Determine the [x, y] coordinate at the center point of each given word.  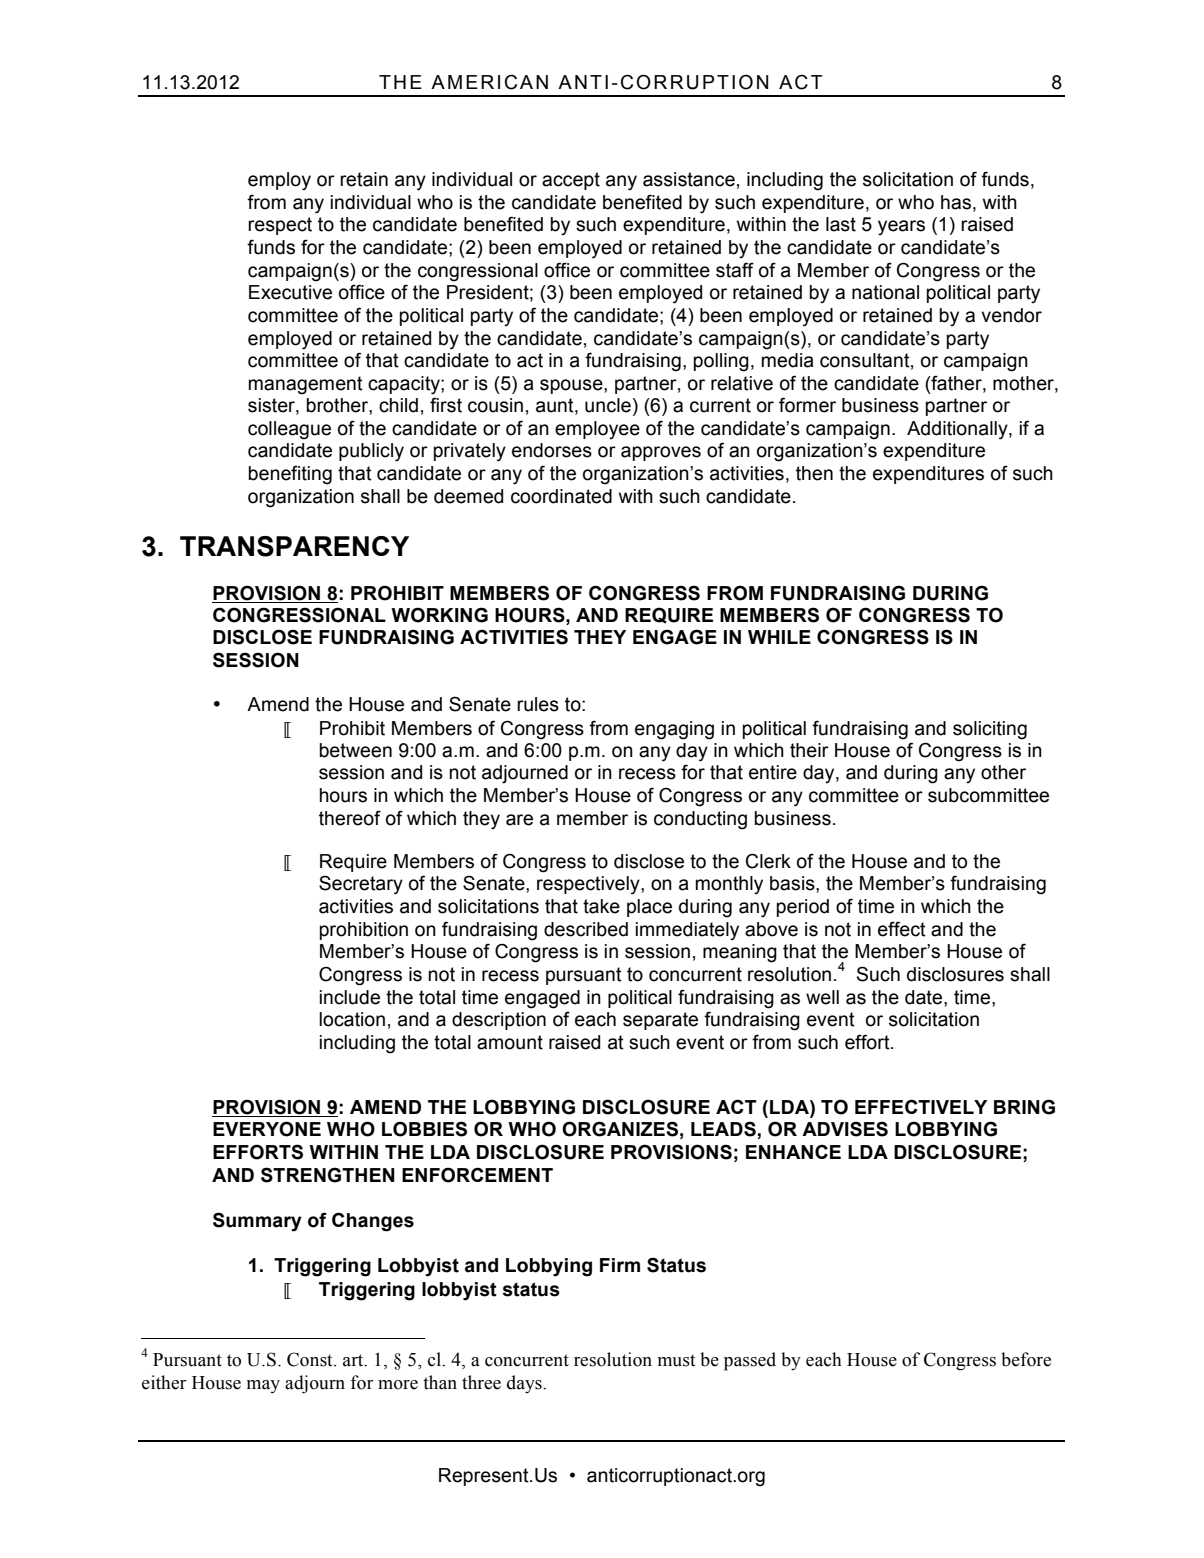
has [956, 202]
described [586, 929]
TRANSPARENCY [294, 546]
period [803, 908]
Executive [290, 292]
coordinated [561, 496]
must [676, 1360]
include [350, 997]
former [807, 405]
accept [571, 181]
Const [311, 1359]
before [1026, 1359]
